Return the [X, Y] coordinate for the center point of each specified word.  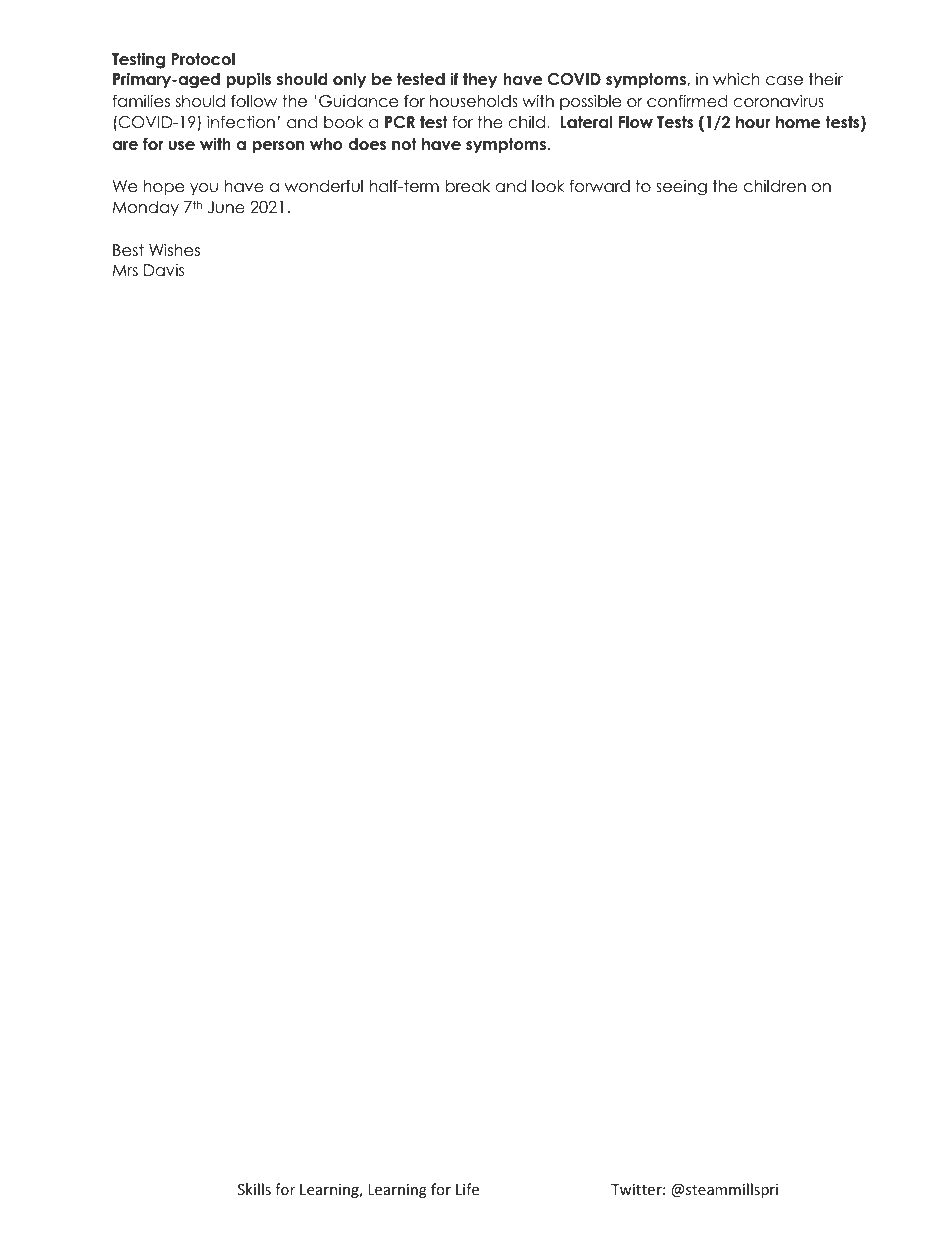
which [736, 78]
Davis [164, 270]
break [468, 186]
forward [599, 186]
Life [467, 1189]
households [474, 101]
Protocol [203, 59]
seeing [681, 187]
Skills [254, 1189]
